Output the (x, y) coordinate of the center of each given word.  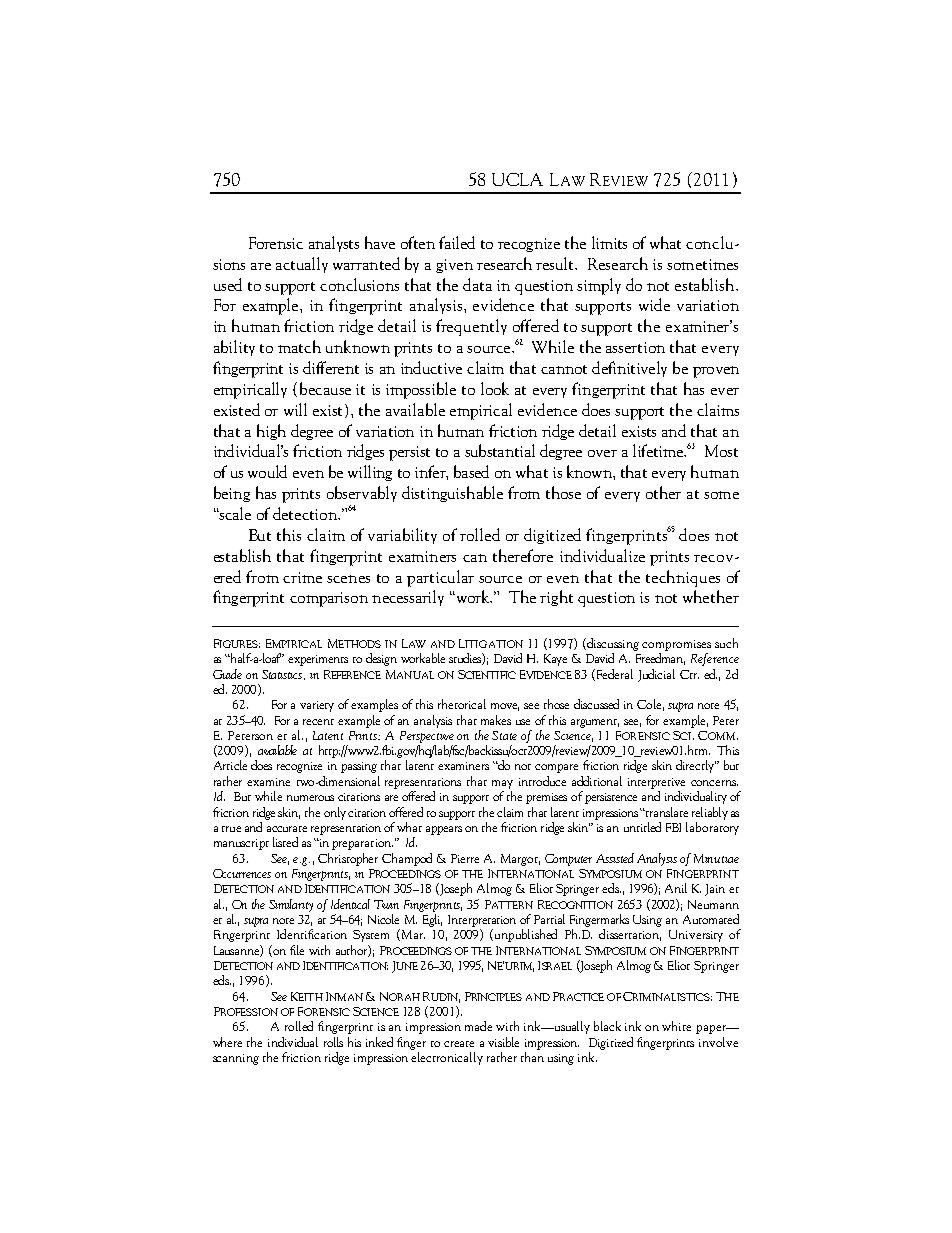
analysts (334, 244)
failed (457, 242)
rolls (333, 1042)
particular (440, 578)
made (478, 1026)
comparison (329, 599)
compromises (676, 645)
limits (609, 242)
